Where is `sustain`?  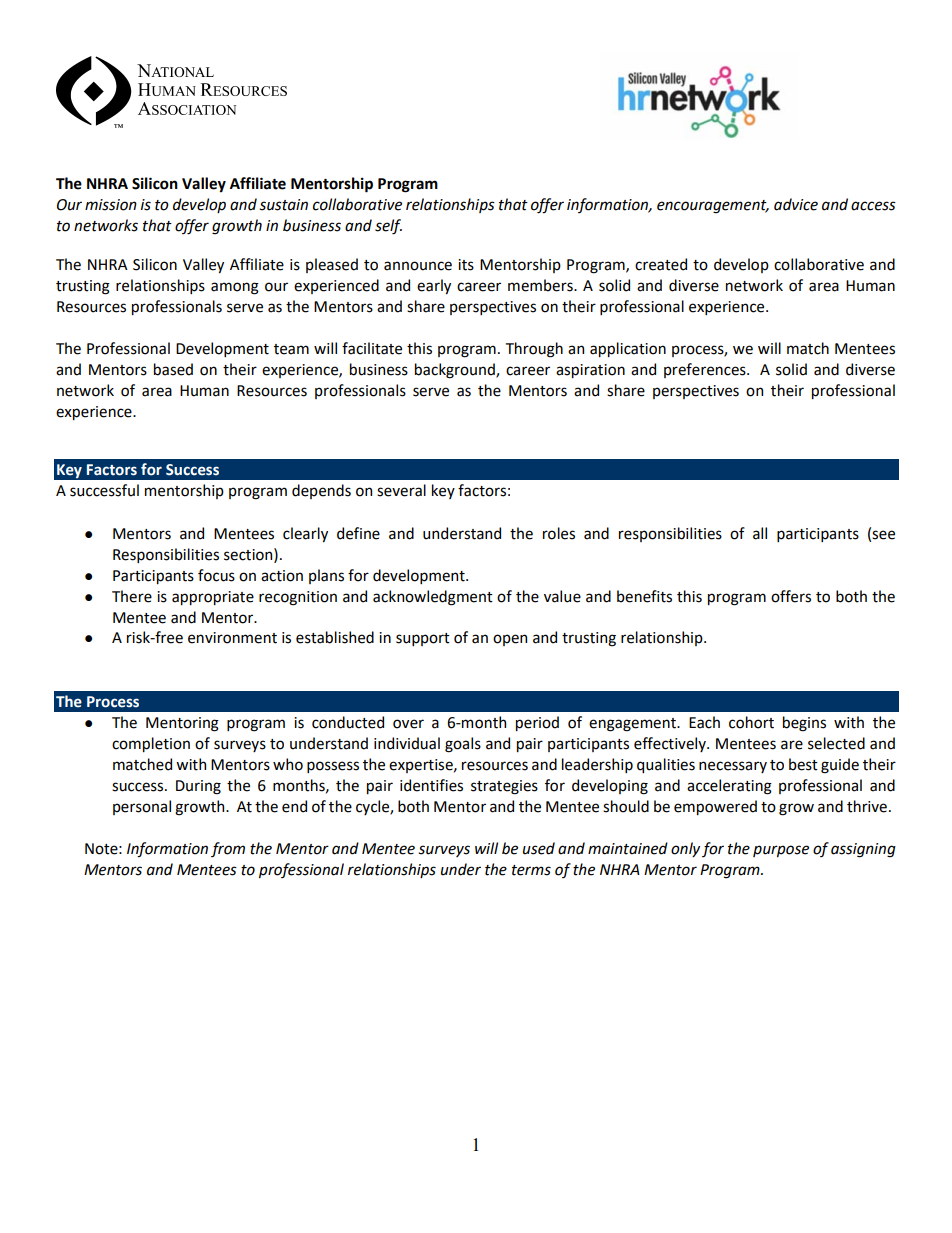 sustain is located at coordinates (283, 205).
